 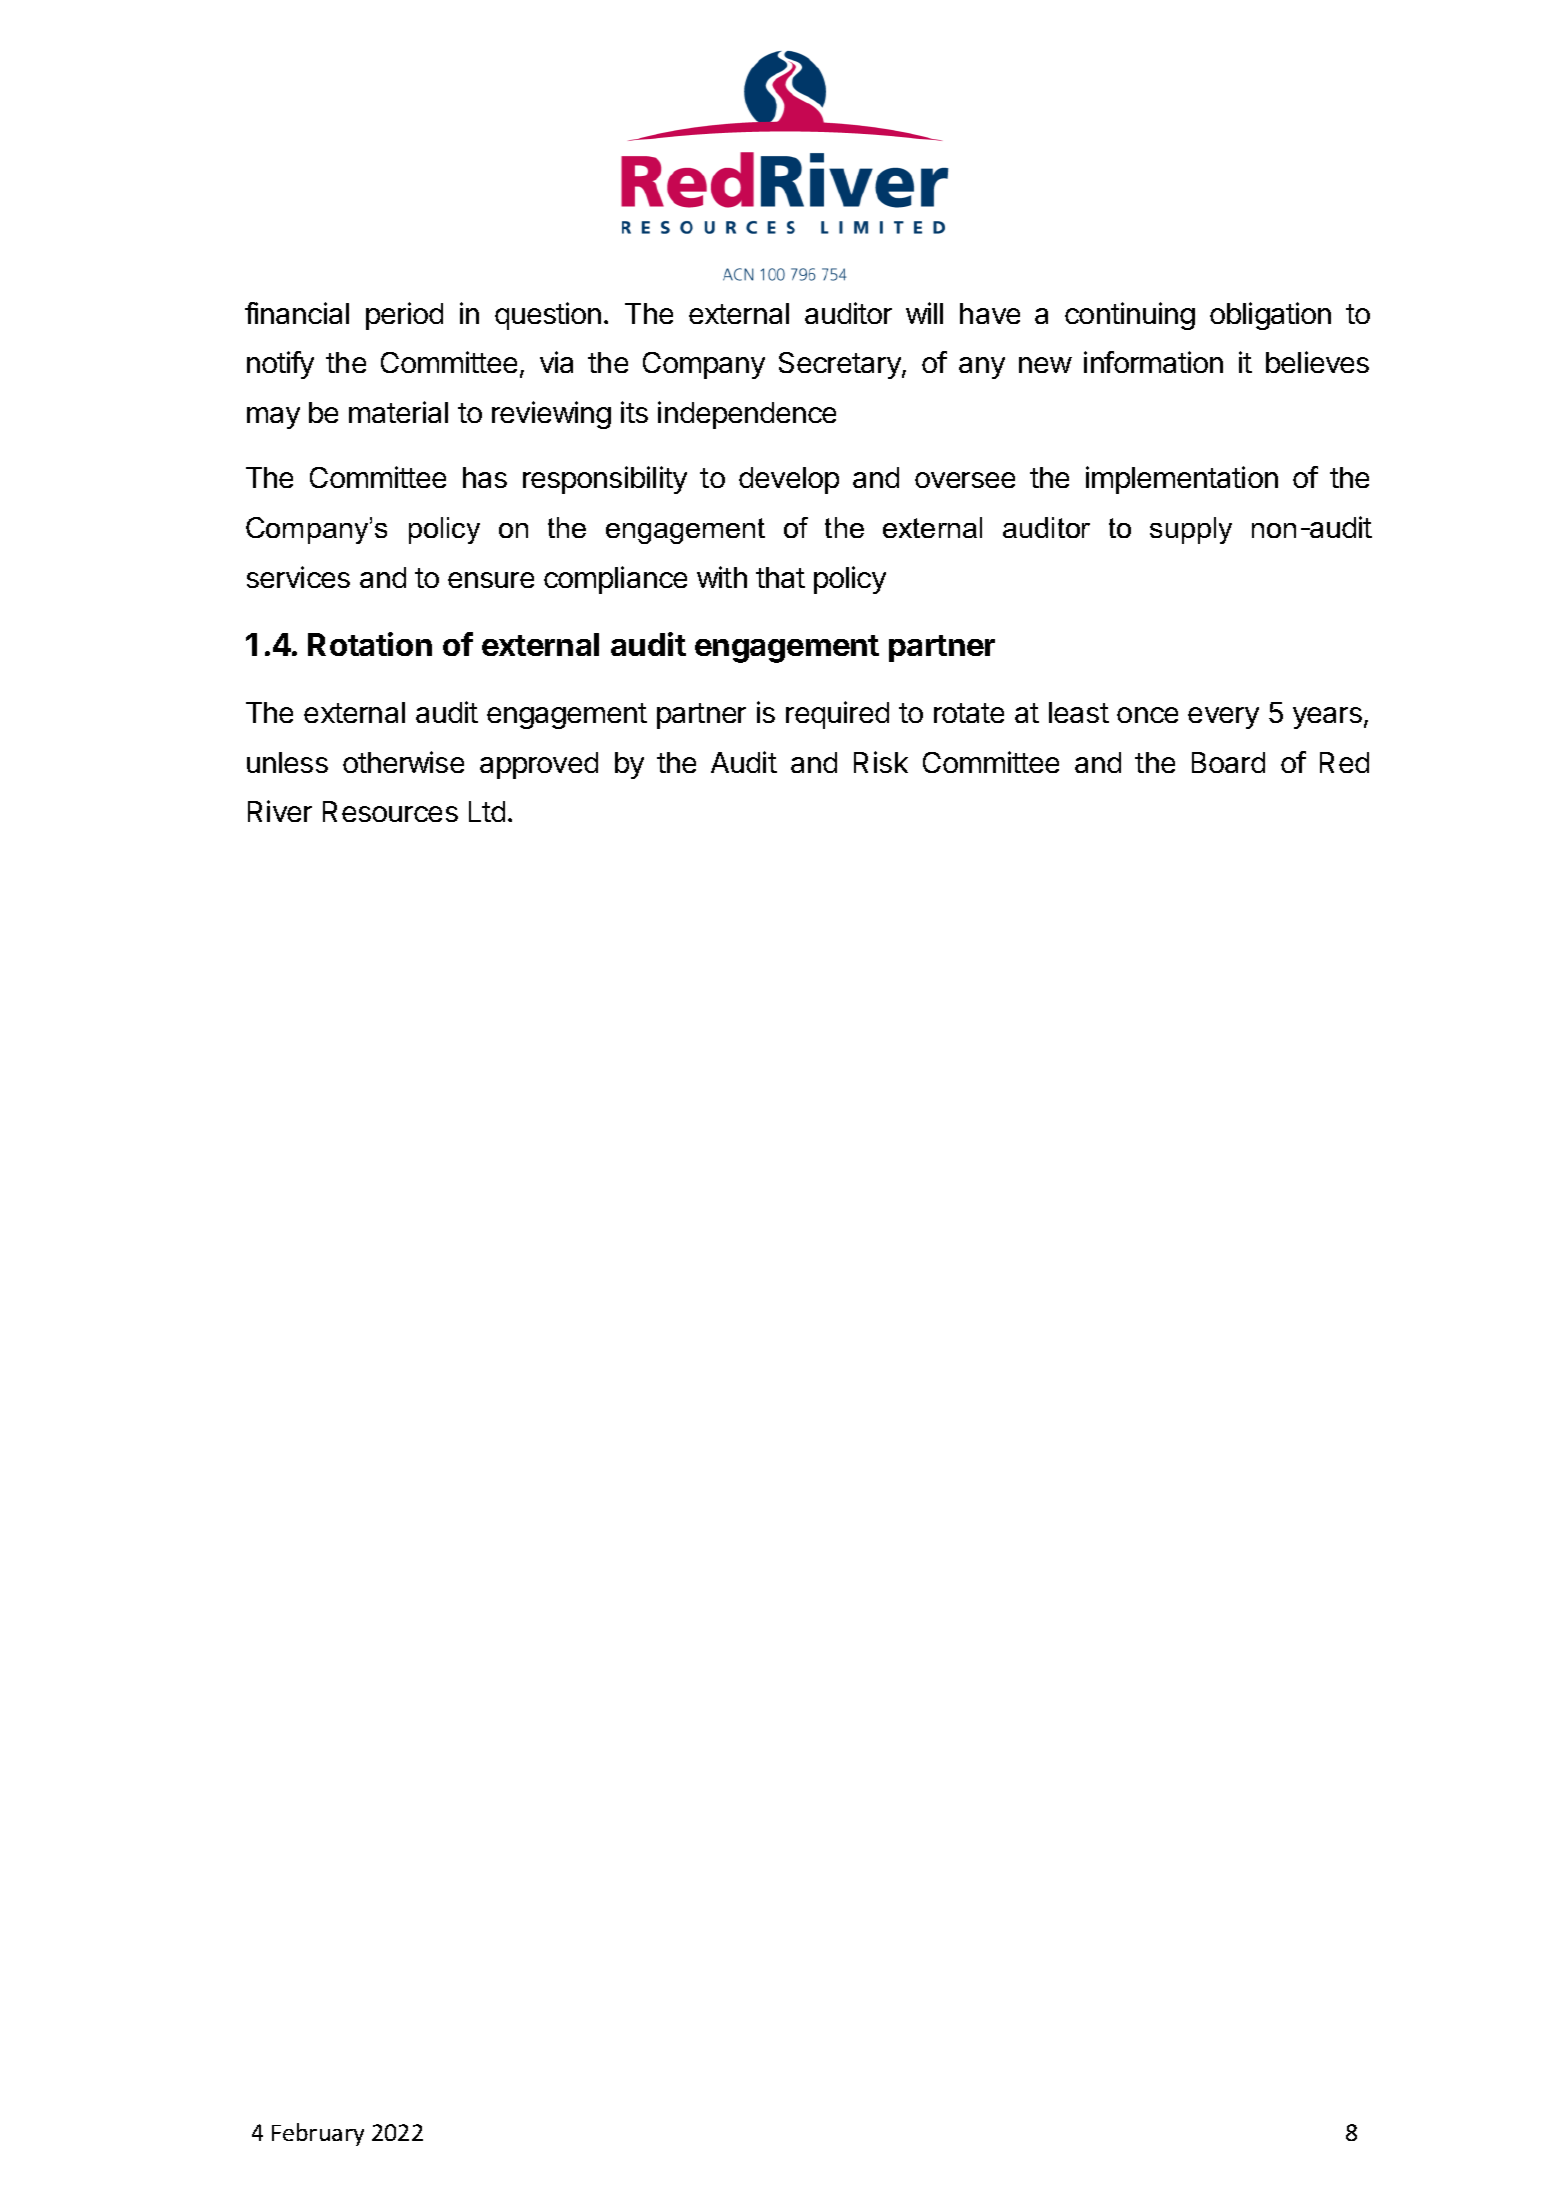 I want to click on Ltd, so click(x=487, y=811).
